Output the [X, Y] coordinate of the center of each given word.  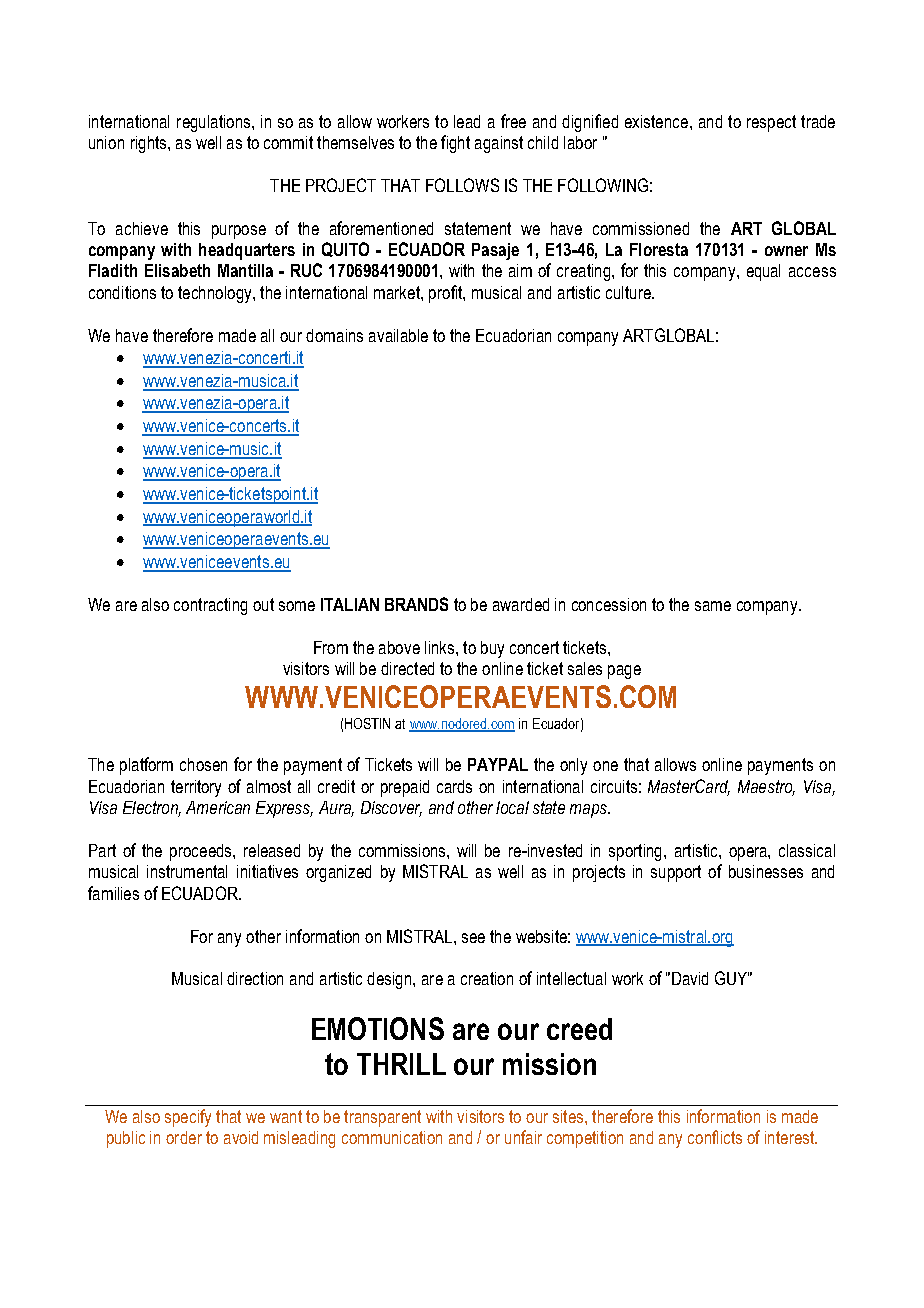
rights [150, 144]
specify [188, 1118]
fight [455, 144]
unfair [523, 1137]
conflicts [715, 1137]
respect [771, 123]
